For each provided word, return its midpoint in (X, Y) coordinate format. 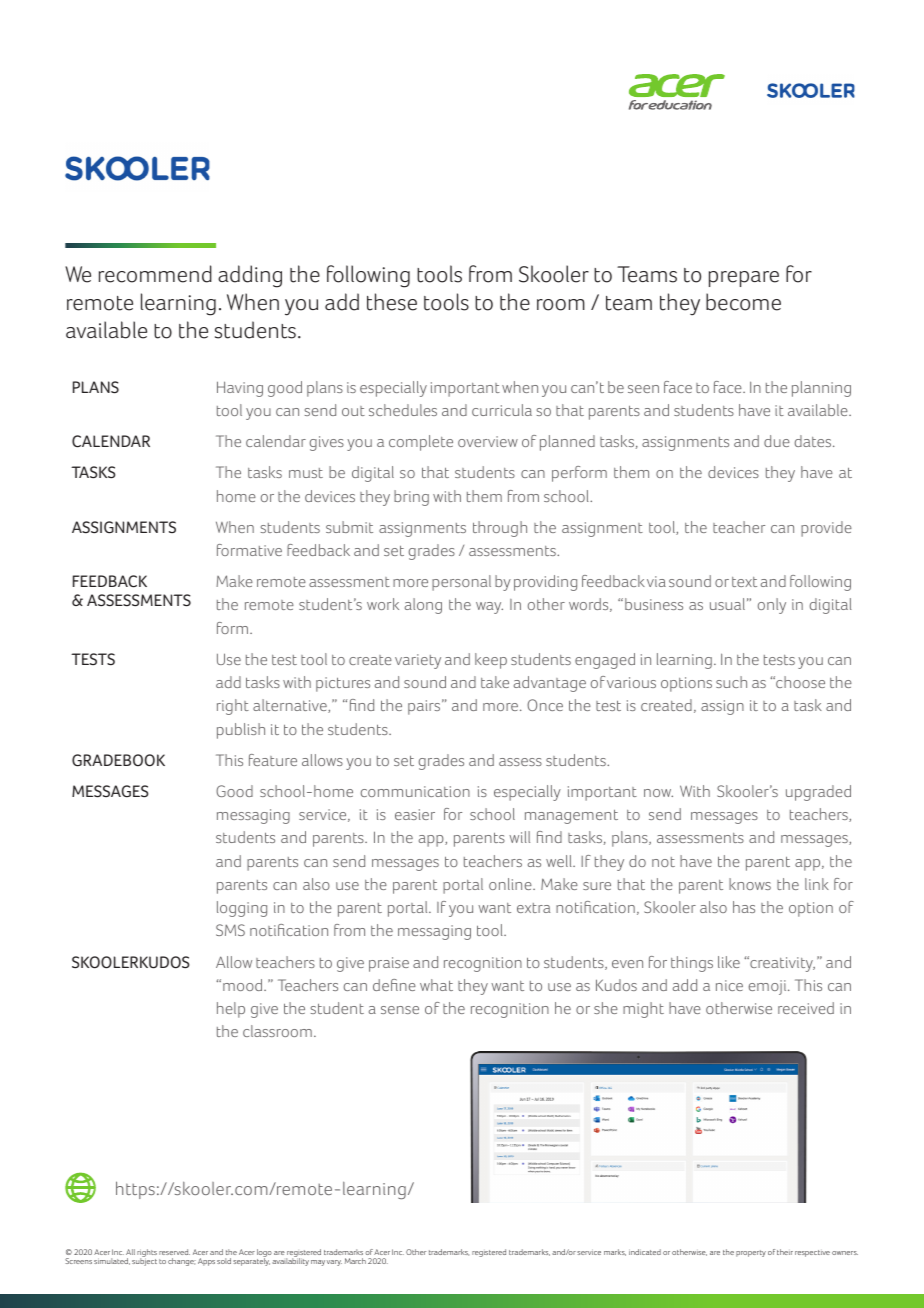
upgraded (818, 793)
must (306, 473)
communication (415, 791)
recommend (155, 274)
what (436, 985)
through (500, 529)
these (392, 302)
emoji (769, 987)
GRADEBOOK (118, 760)
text (744, 582)
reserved (174, 1252)
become (743, 302)
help (231, 1010)
